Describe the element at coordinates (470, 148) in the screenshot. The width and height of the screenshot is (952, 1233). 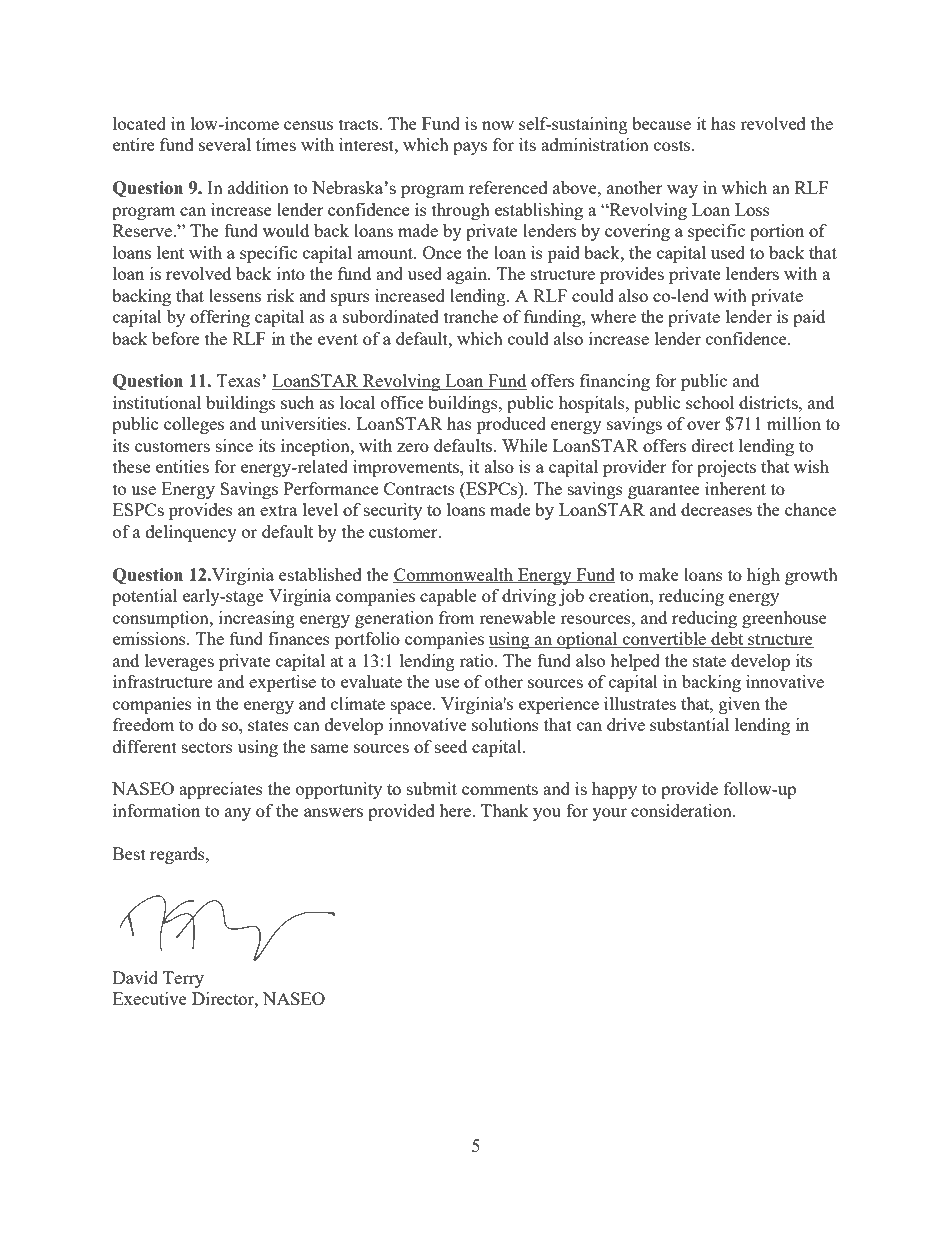
I see `pays` at that location.
